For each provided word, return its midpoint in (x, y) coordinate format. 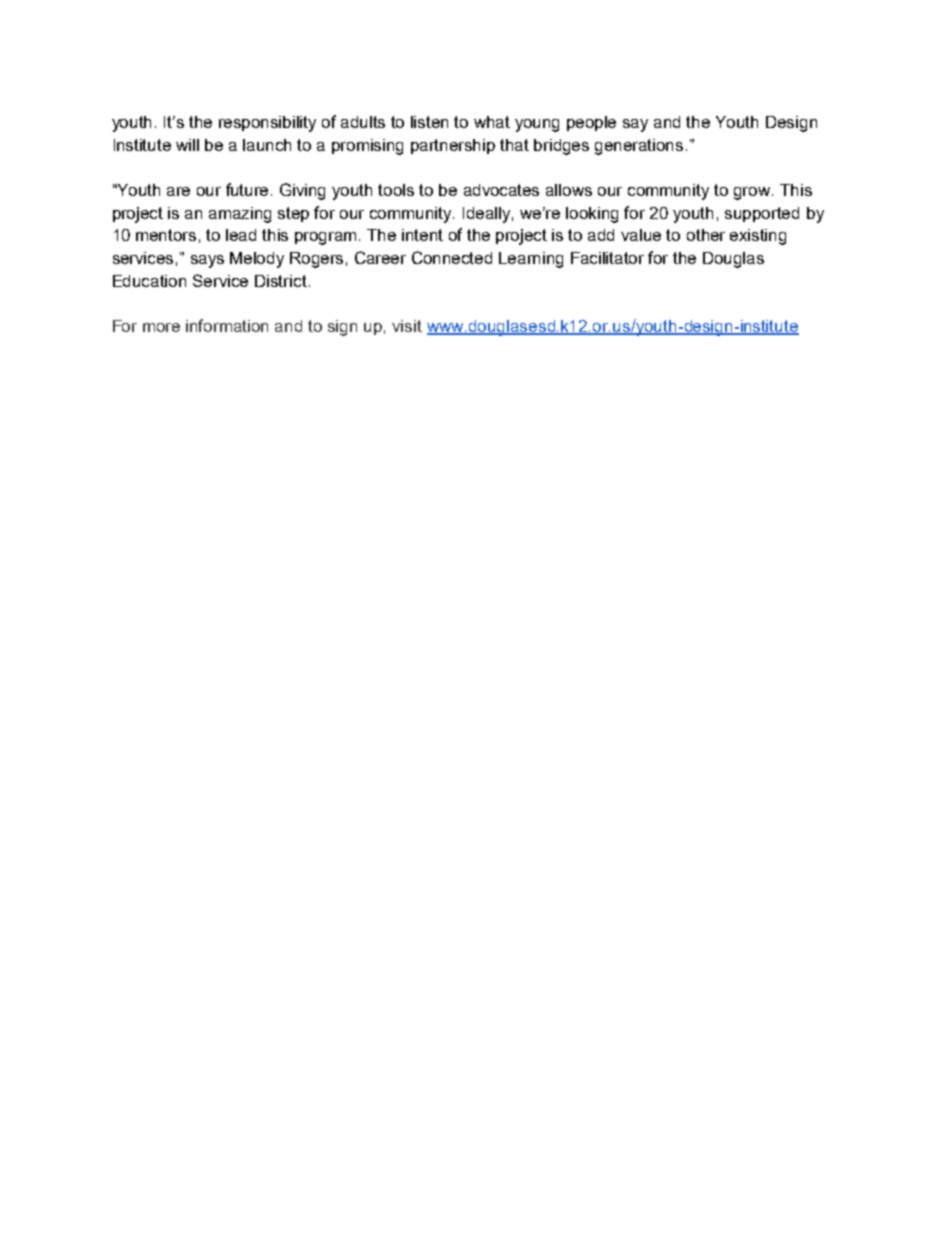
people (591, 123)
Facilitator (607, 258)
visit (407, 326)
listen (429, 122)
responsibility (267, 124)
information (227, 325)
